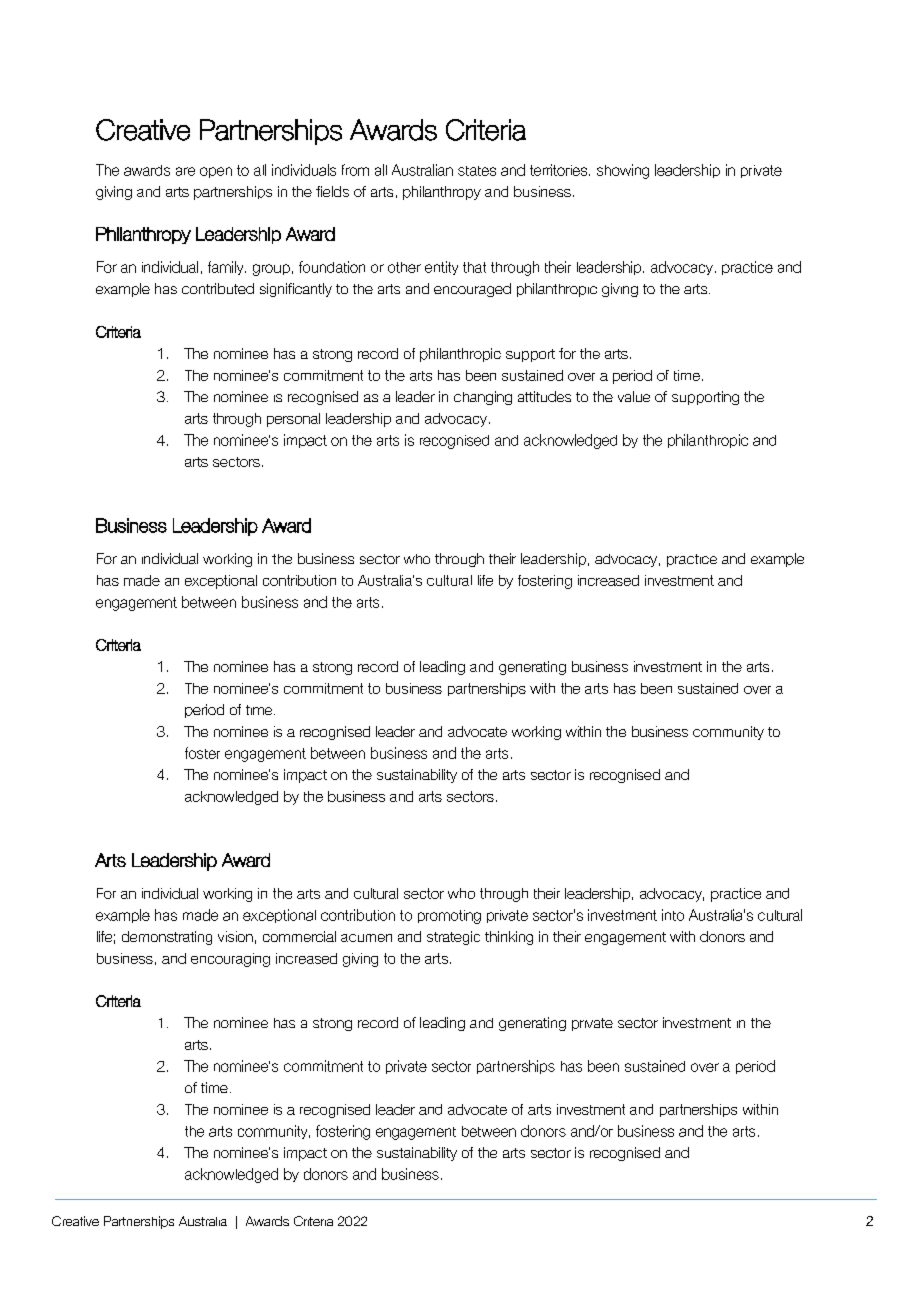 The width and height of the screenshot is (924, 1308). Describe the element at coordinates (623, 171) in the screenshot. I see `showing` at that location.
